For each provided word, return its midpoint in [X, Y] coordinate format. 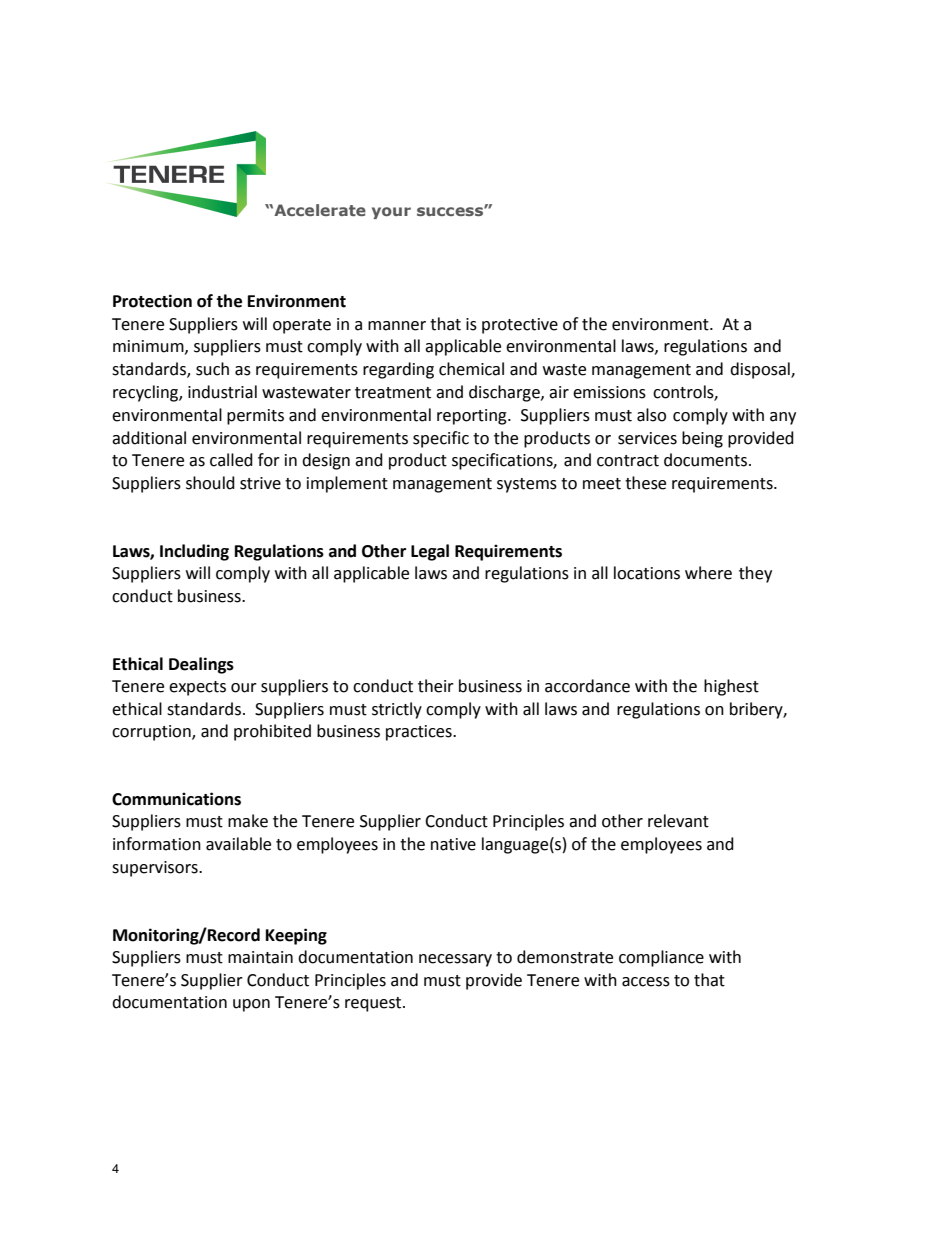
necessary [455, 960]
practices [420, 733]
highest [731, 687]
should [210, 483]
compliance [661, 958]
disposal [761, 370]
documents [705, 460]
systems [527, 485]
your [391, 213]
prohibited [272, 732]
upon [251, 1005]
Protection [152, 301]
